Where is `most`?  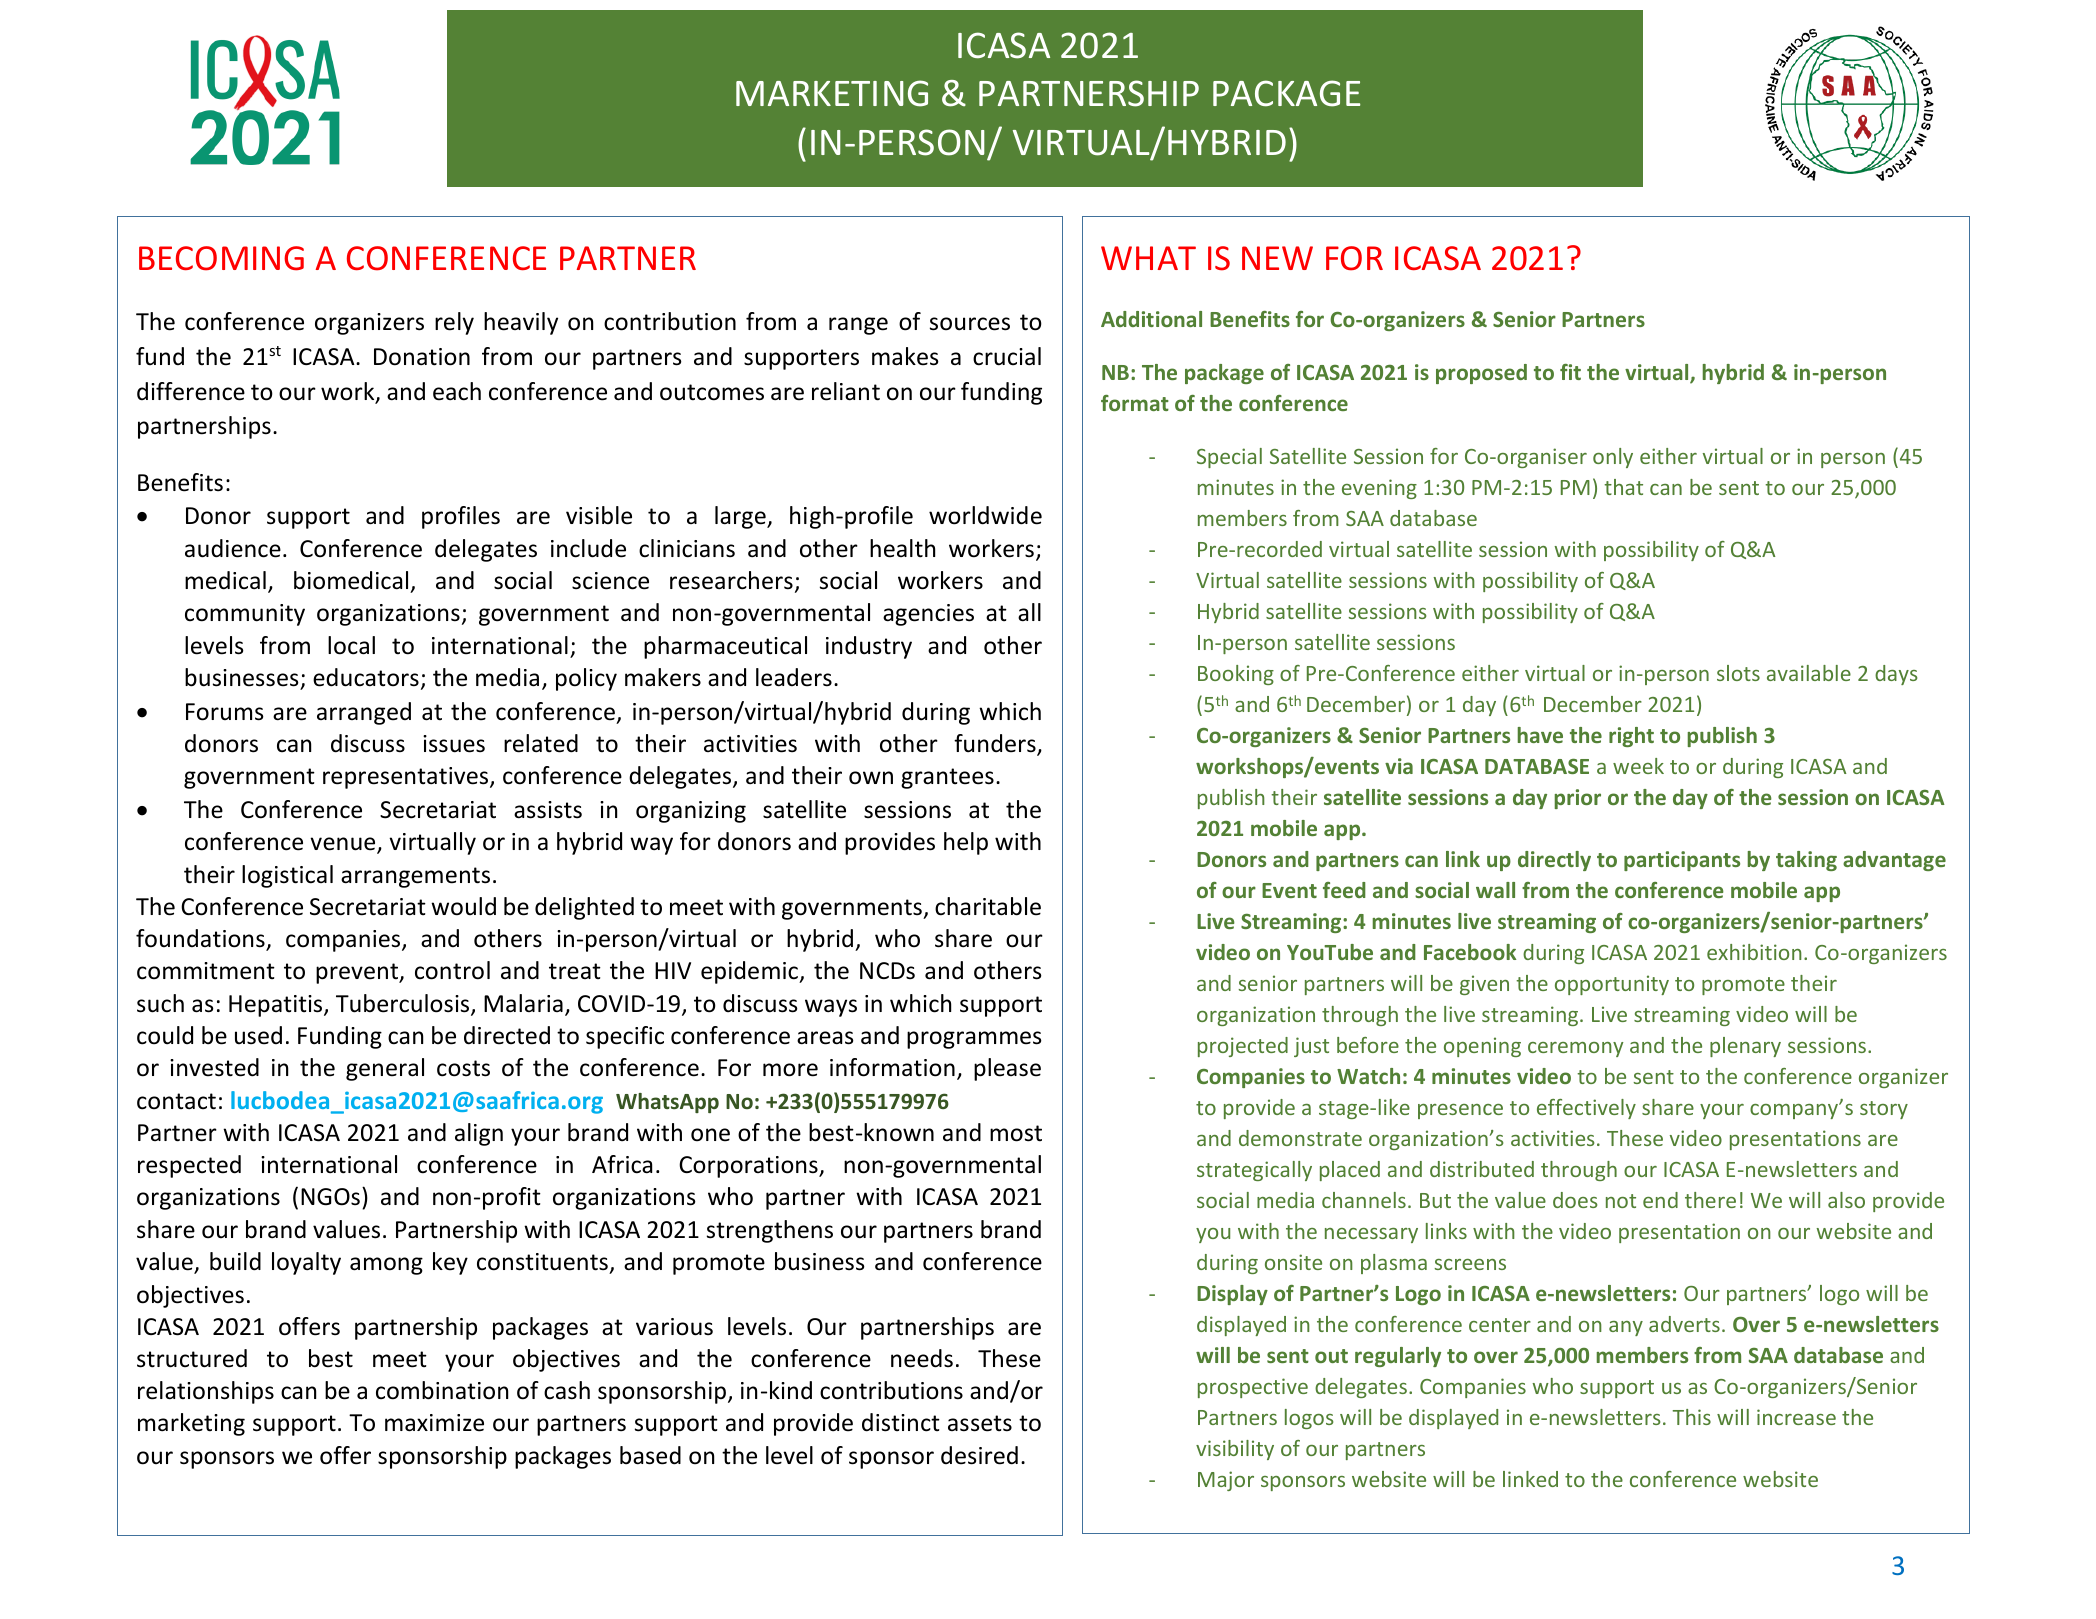
most is located at coordinates (1016, 1133).
